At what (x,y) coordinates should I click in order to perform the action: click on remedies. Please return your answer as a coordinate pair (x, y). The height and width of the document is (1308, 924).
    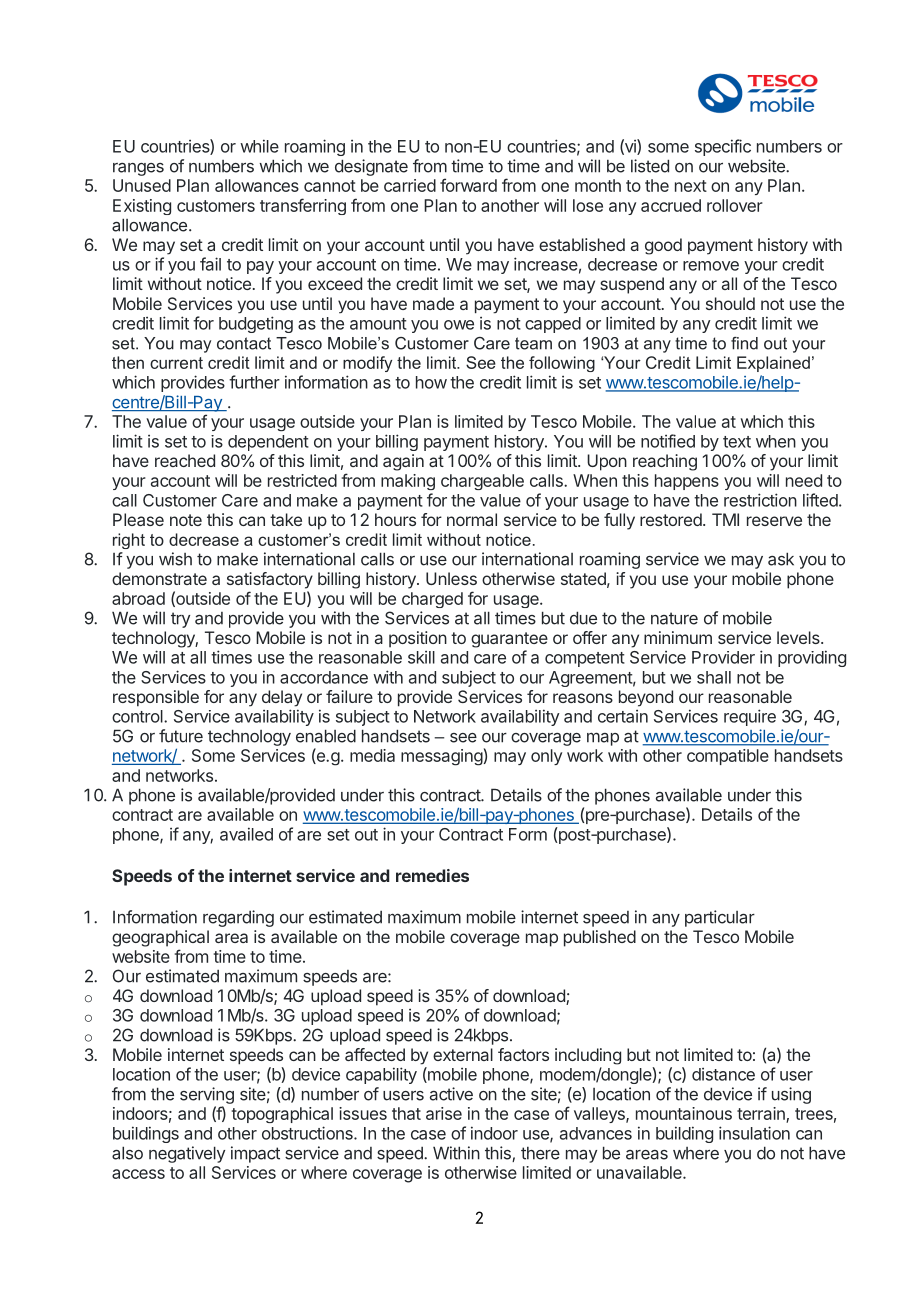
    Looking at the image, I should click on (432, 875).
